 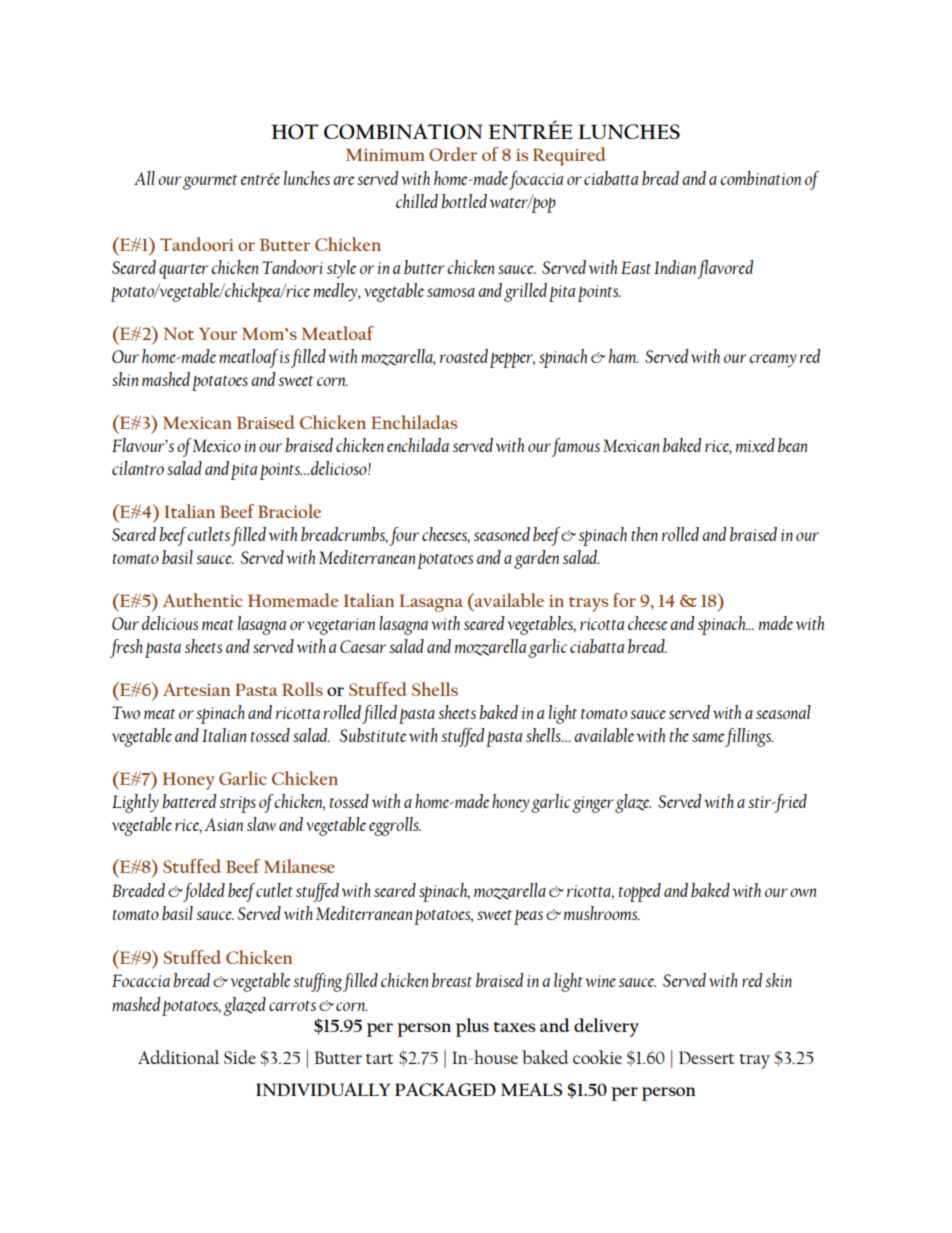 I want to click on roasted, so click(x=464, y=356).
